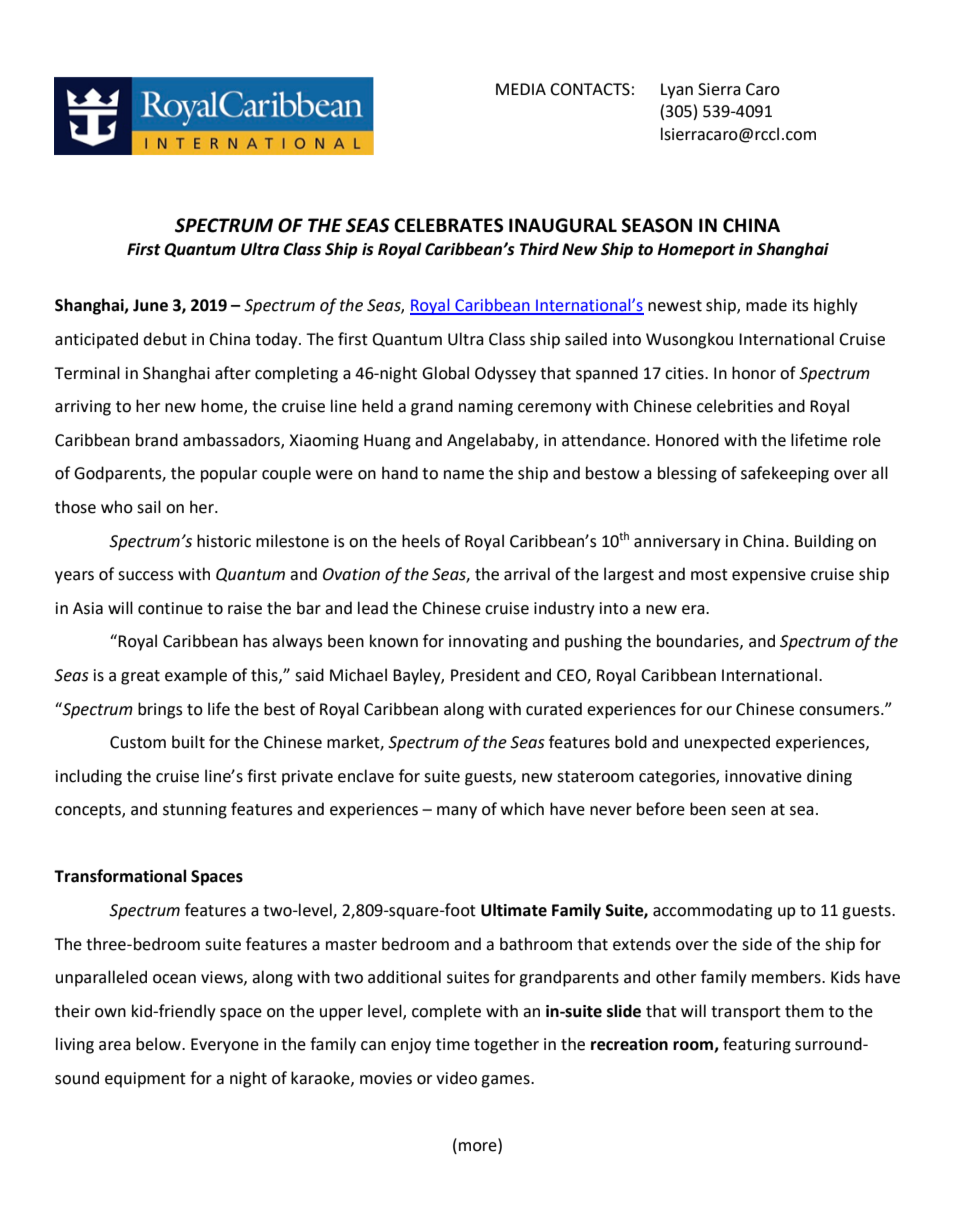  I want to click on below, so click(159, 1044).
